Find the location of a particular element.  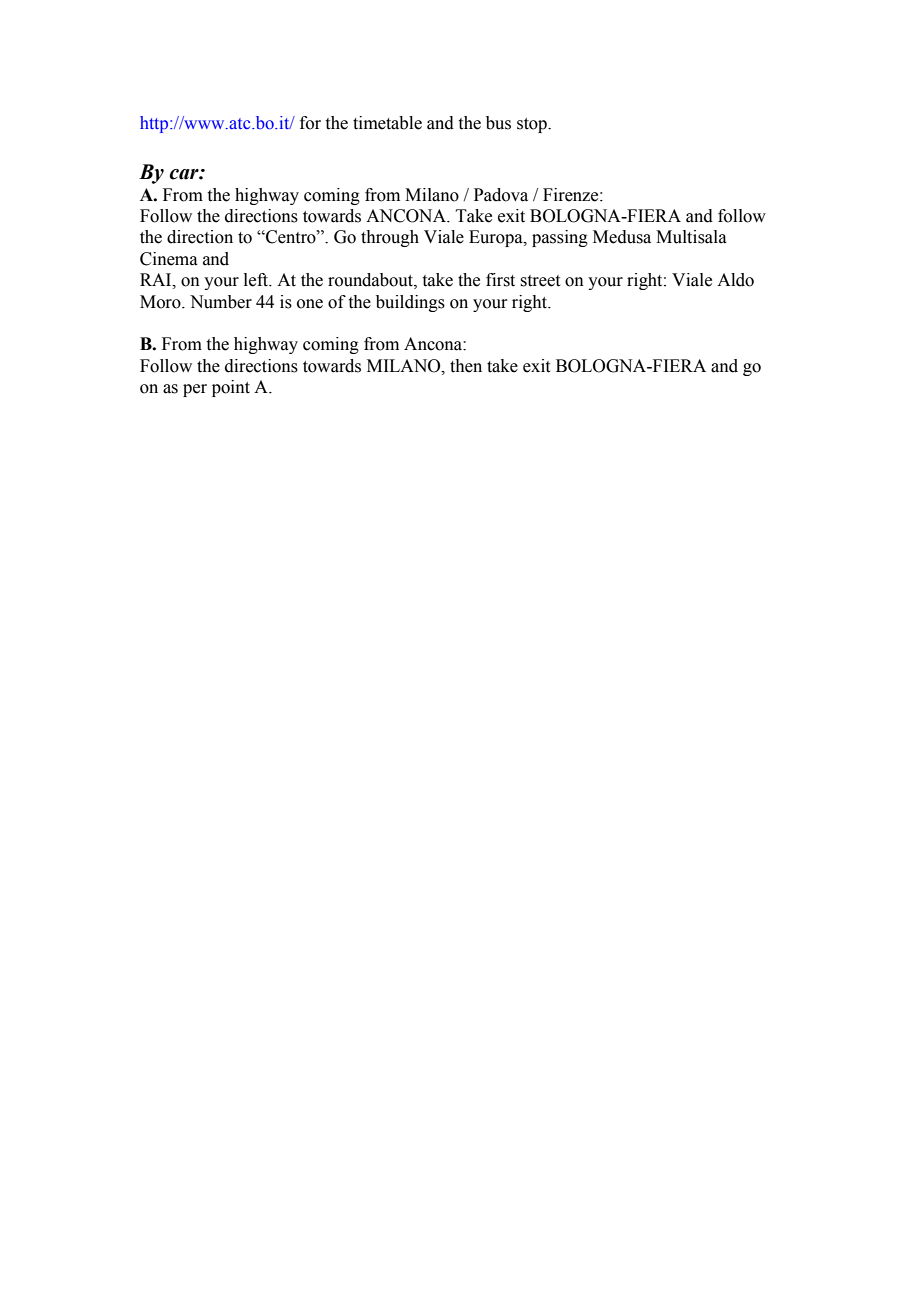

stop is located at coordinates (533, 125).
